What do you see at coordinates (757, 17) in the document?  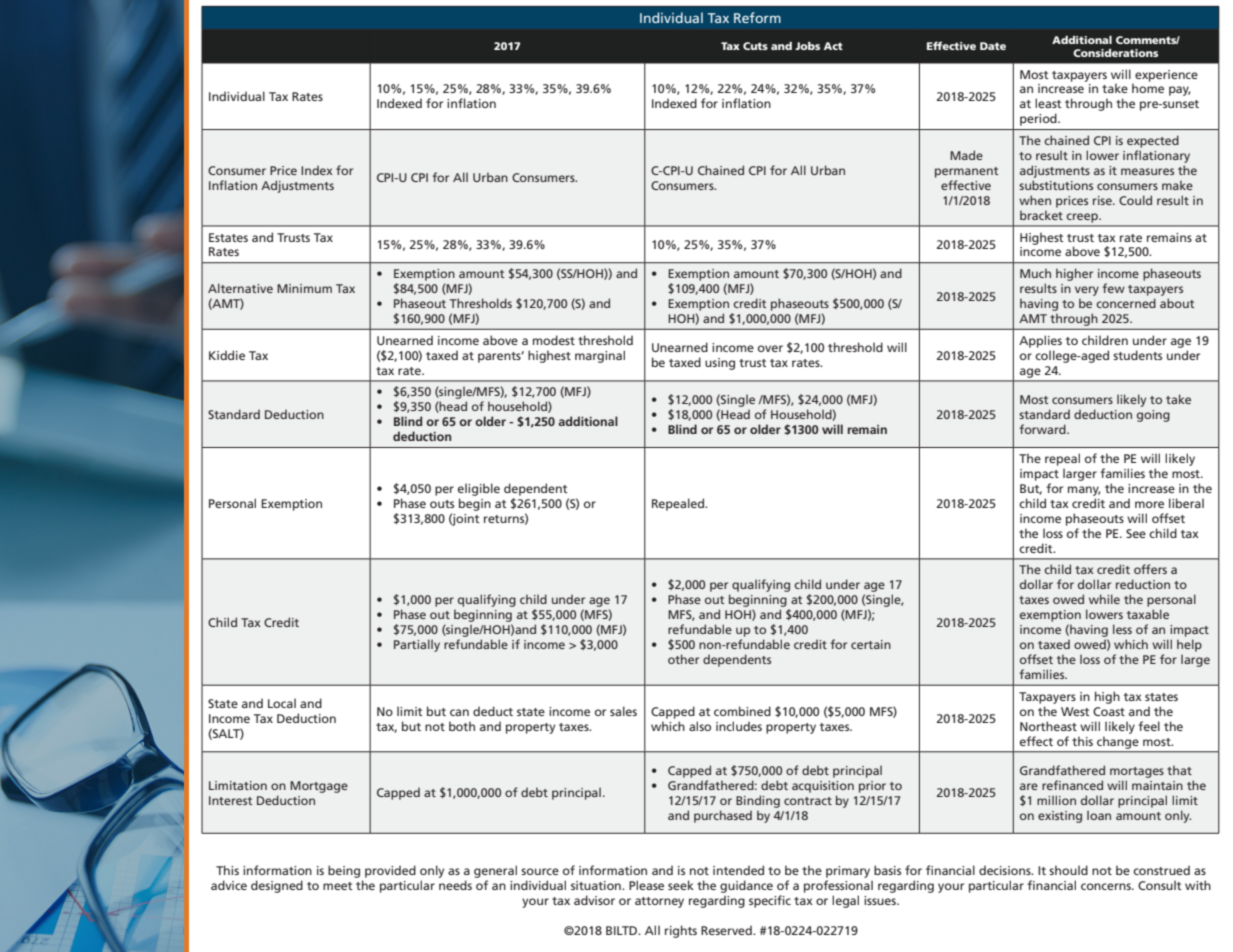 I see `Reform` at bounding box center [757, 17].
